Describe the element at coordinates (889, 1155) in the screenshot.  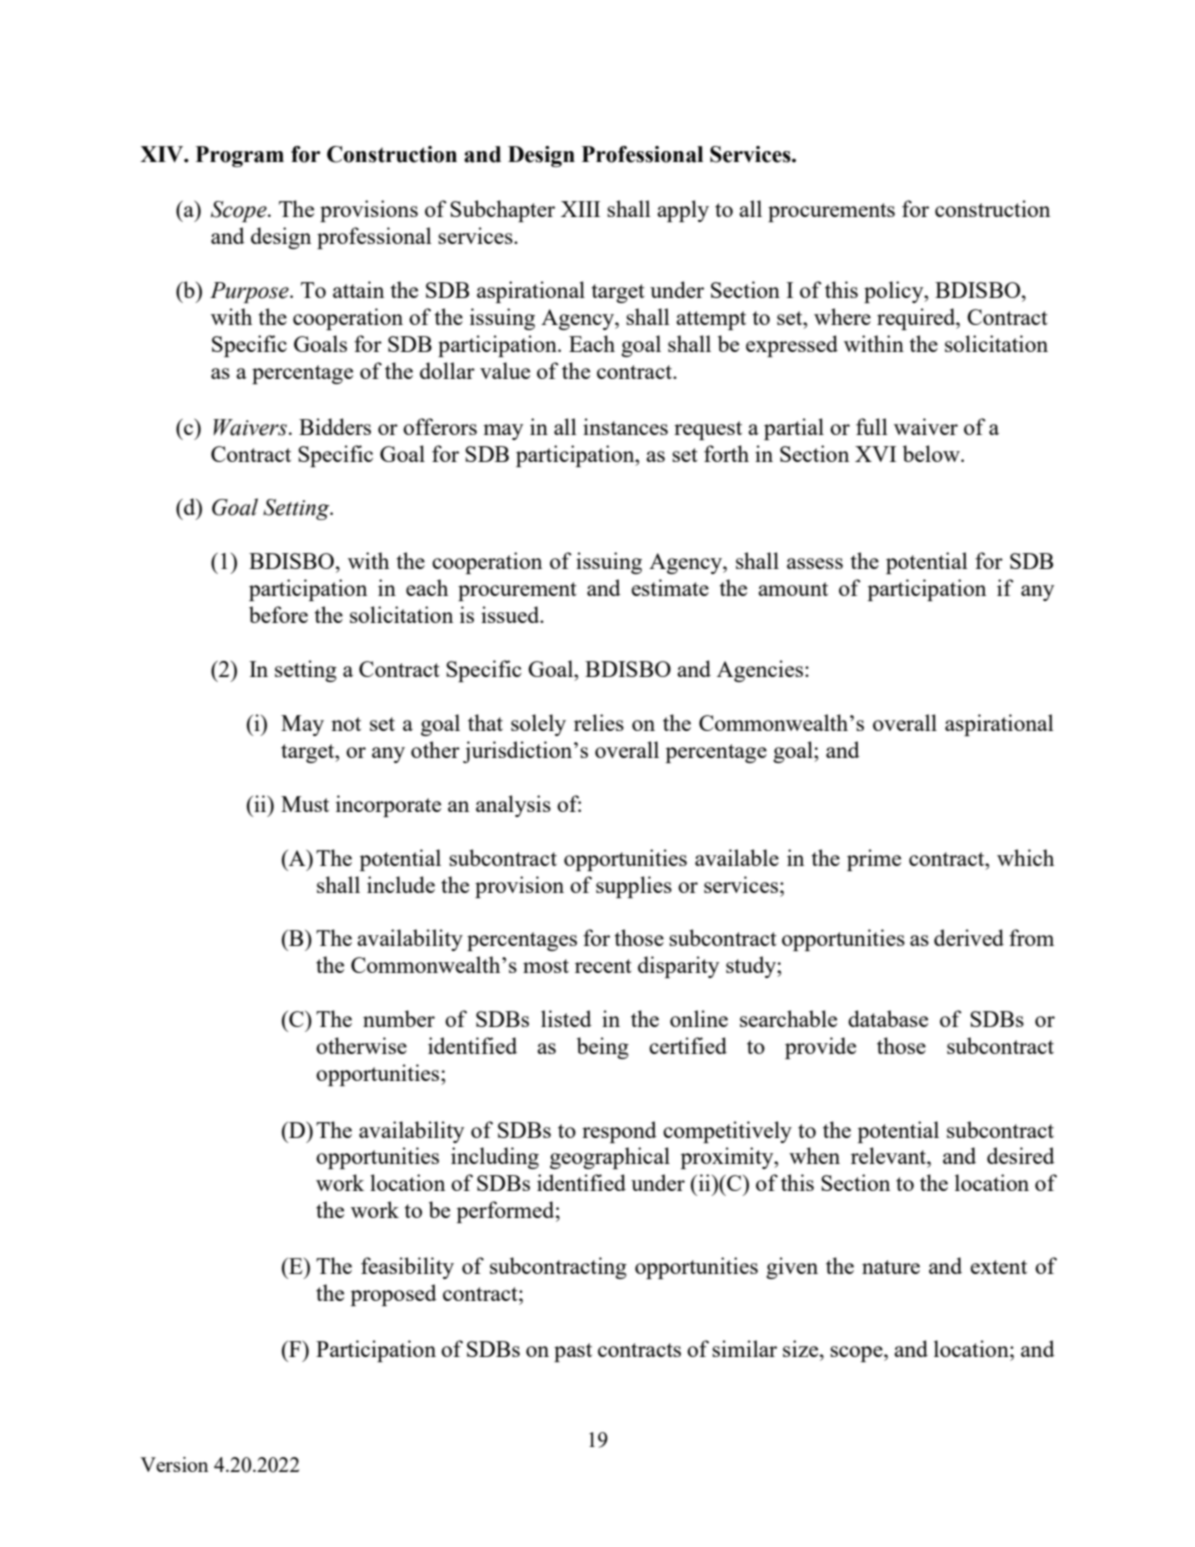
I see `relevant` at that location.
